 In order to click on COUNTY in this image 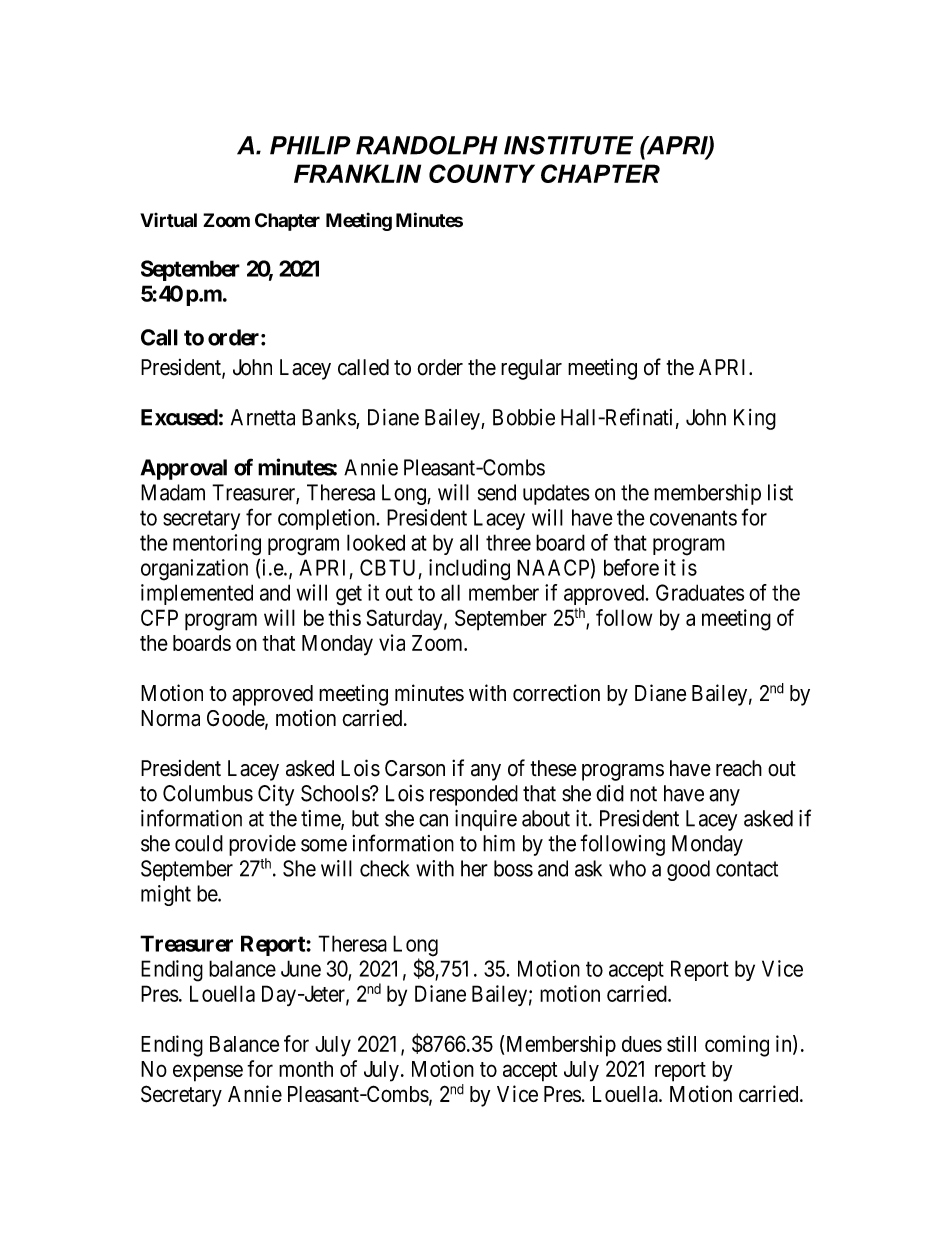, I will do `click(482, 173)`.
